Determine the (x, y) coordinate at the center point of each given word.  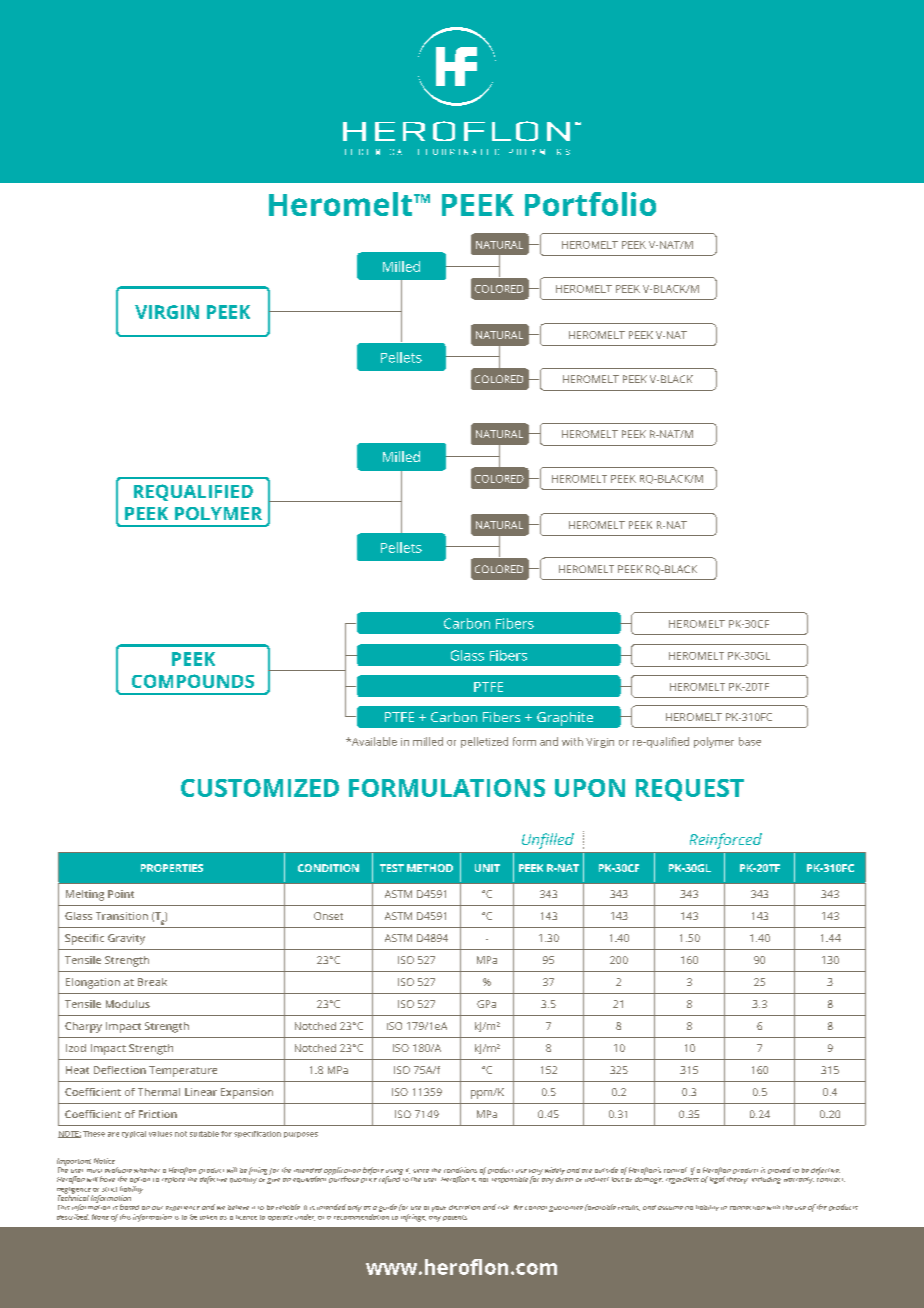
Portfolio (590, 204)
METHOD (430, 868)
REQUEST (690, 790)
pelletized (484, 742)
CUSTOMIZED (260, 788)
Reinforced (726, 841)
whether (147, 1170)
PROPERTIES (172, 868)
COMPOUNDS (193, 681)
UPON (590, 788)
